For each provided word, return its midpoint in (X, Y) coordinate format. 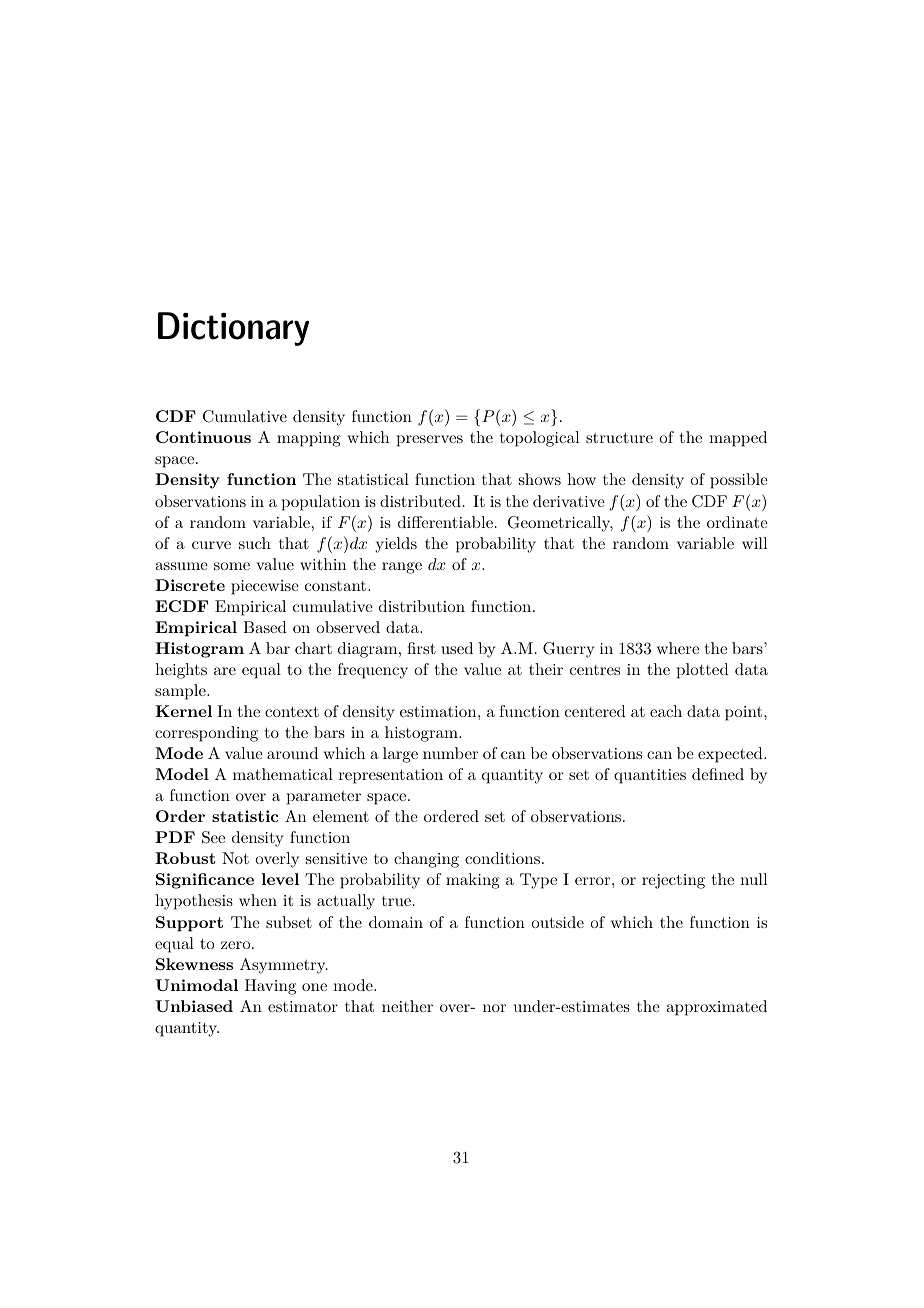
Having (270, 987)
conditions (502, 858)
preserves (430, 441)
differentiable (445, 522)
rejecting (673, 881)
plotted (703, 671)
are (225, 671)
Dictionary (233, 329)
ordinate (737, 522)
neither (407, 1006)
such (255, 543)
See (213, 837)
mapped (738, 439)
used (457, 648)
